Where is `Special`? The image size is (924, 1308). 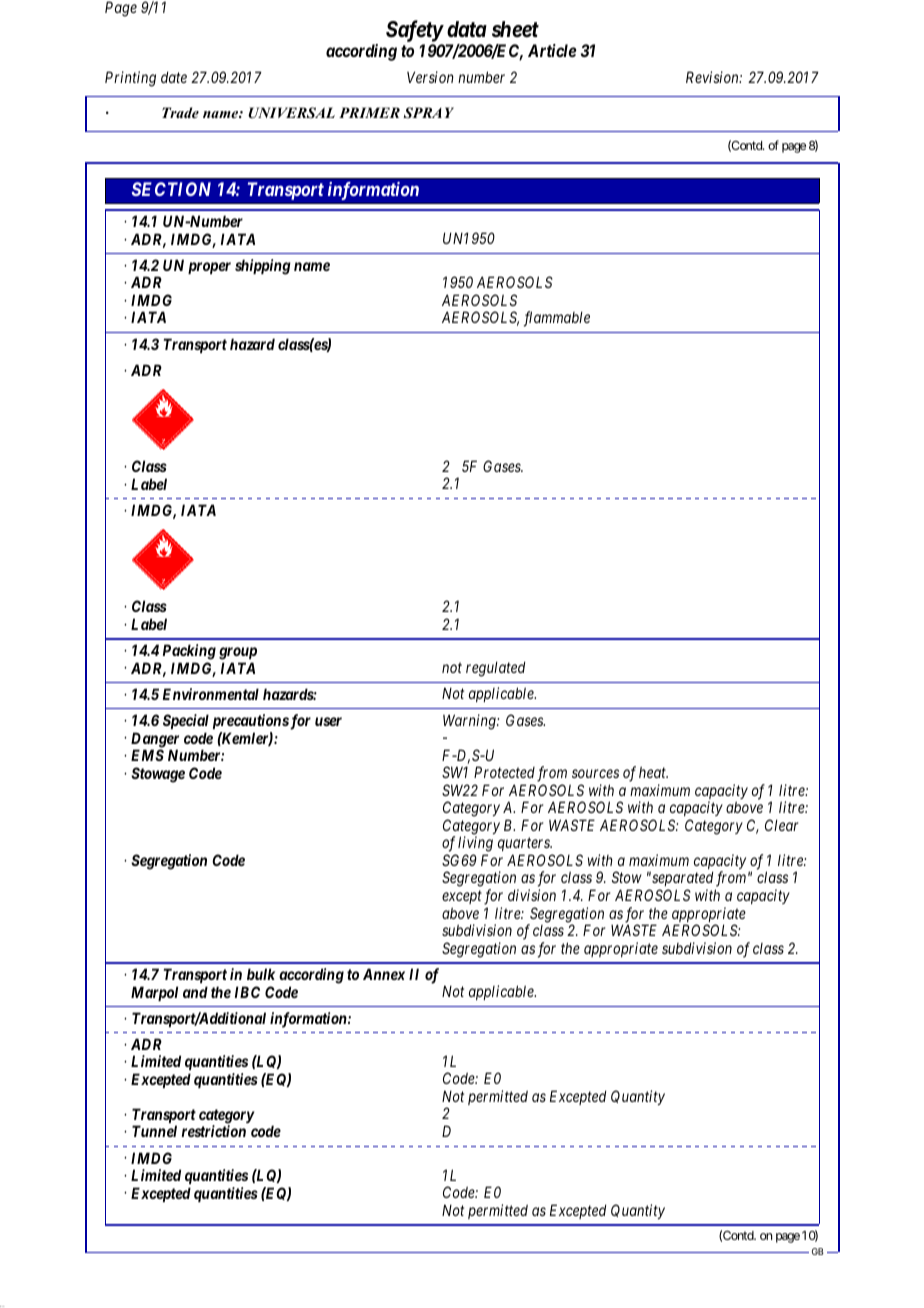 Special is located at coordinates (186, 721).
